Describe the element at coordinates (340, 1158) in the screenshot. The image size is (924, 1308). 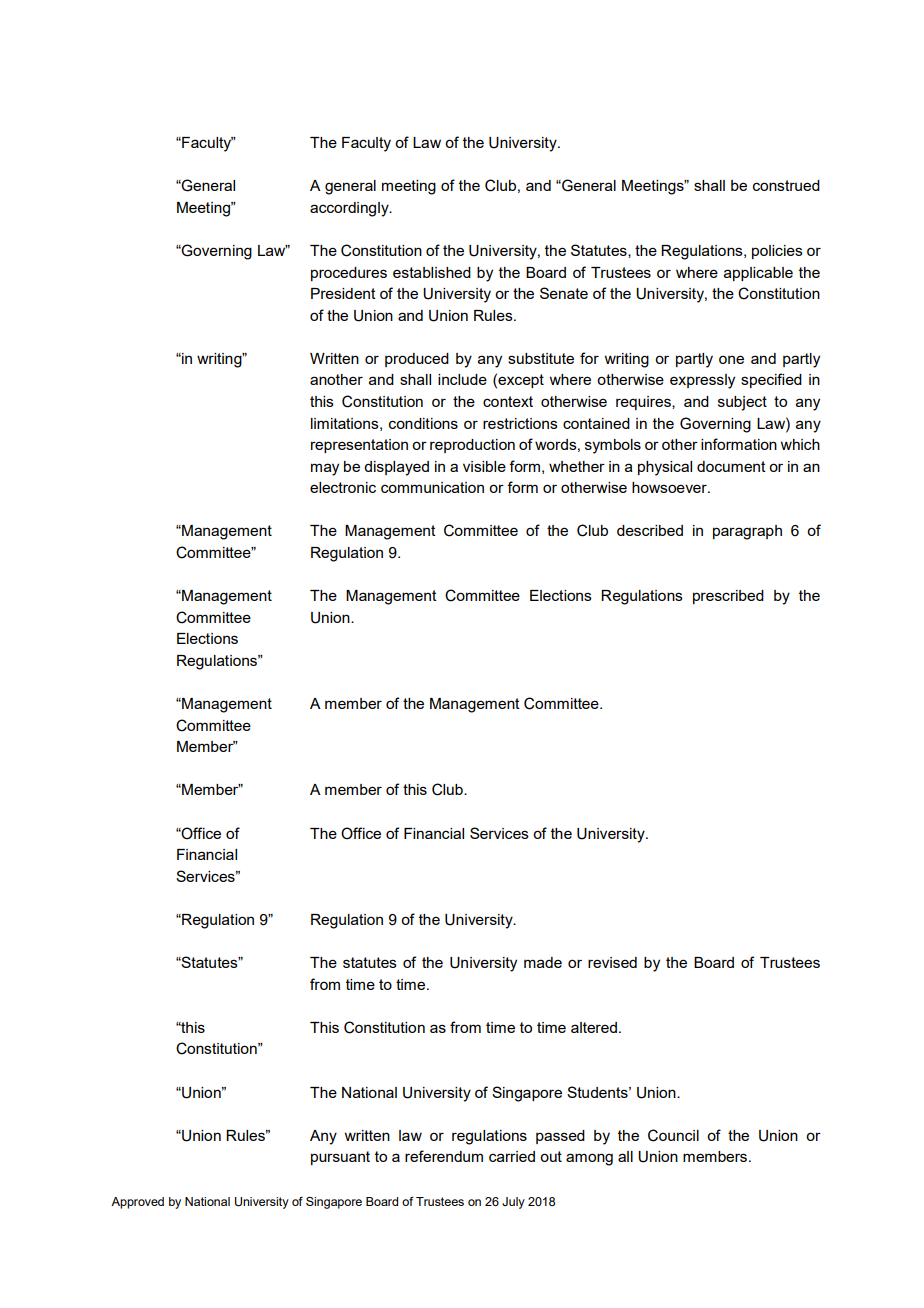
I see `pursuant` at that location.
